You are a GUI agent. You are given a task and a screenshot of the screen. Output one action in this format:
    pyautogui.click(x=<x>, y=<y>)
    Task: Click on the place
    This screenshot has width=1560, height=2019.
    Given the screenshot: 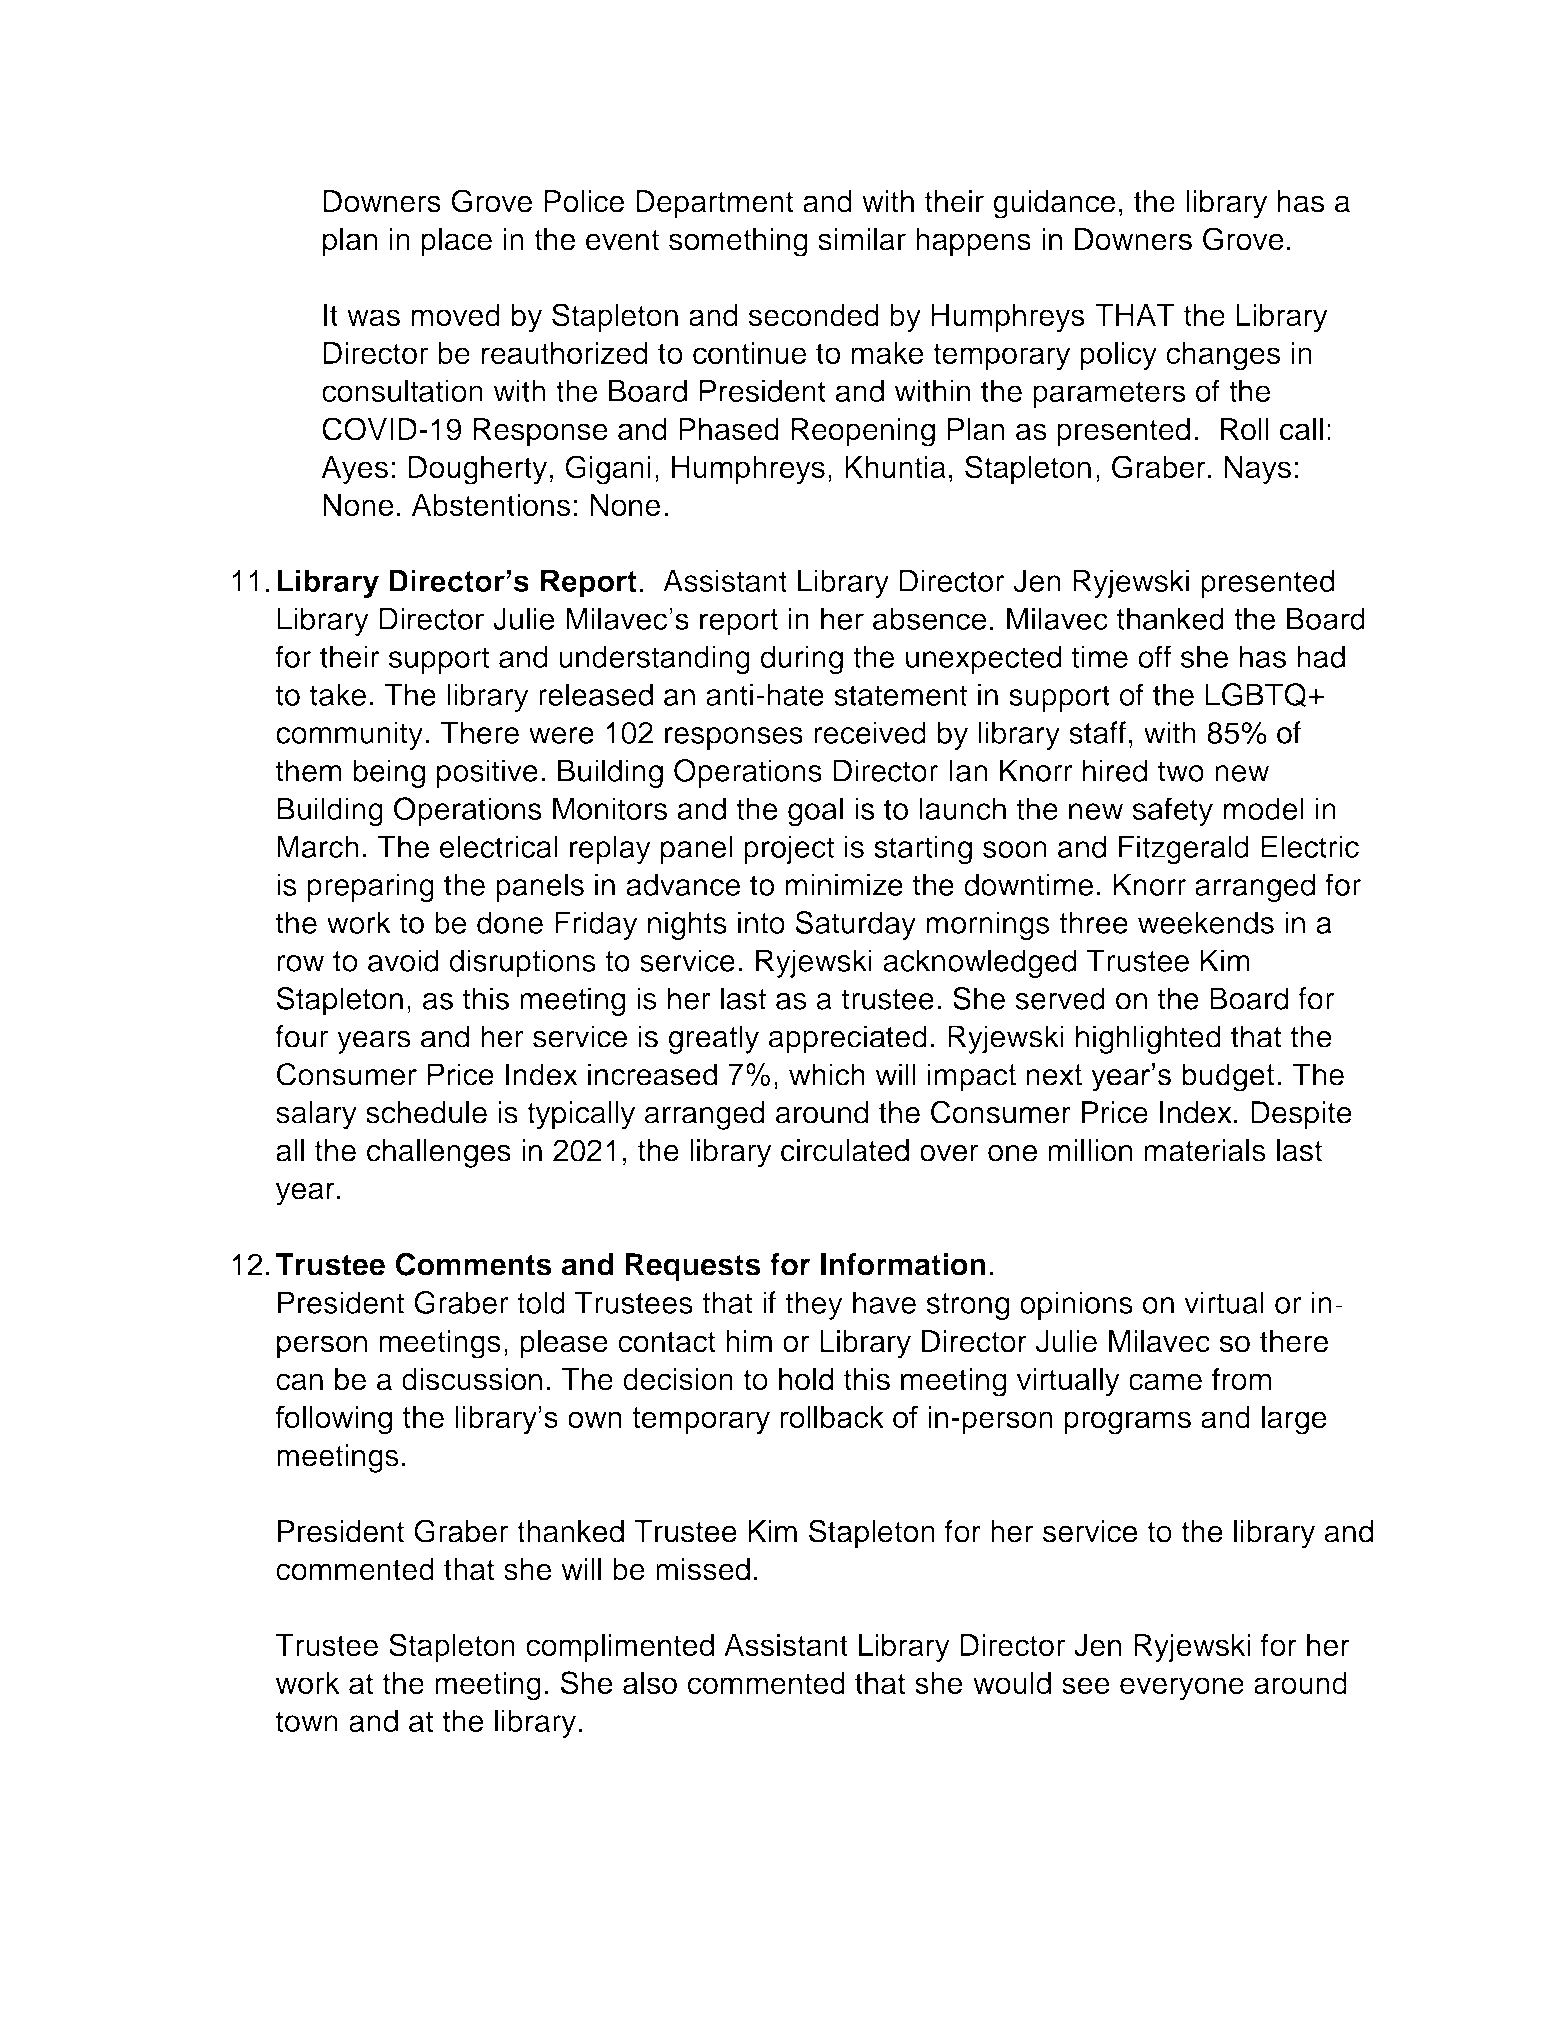 What is the action you would take?
    pyautogui.click(x=456, y=242)
